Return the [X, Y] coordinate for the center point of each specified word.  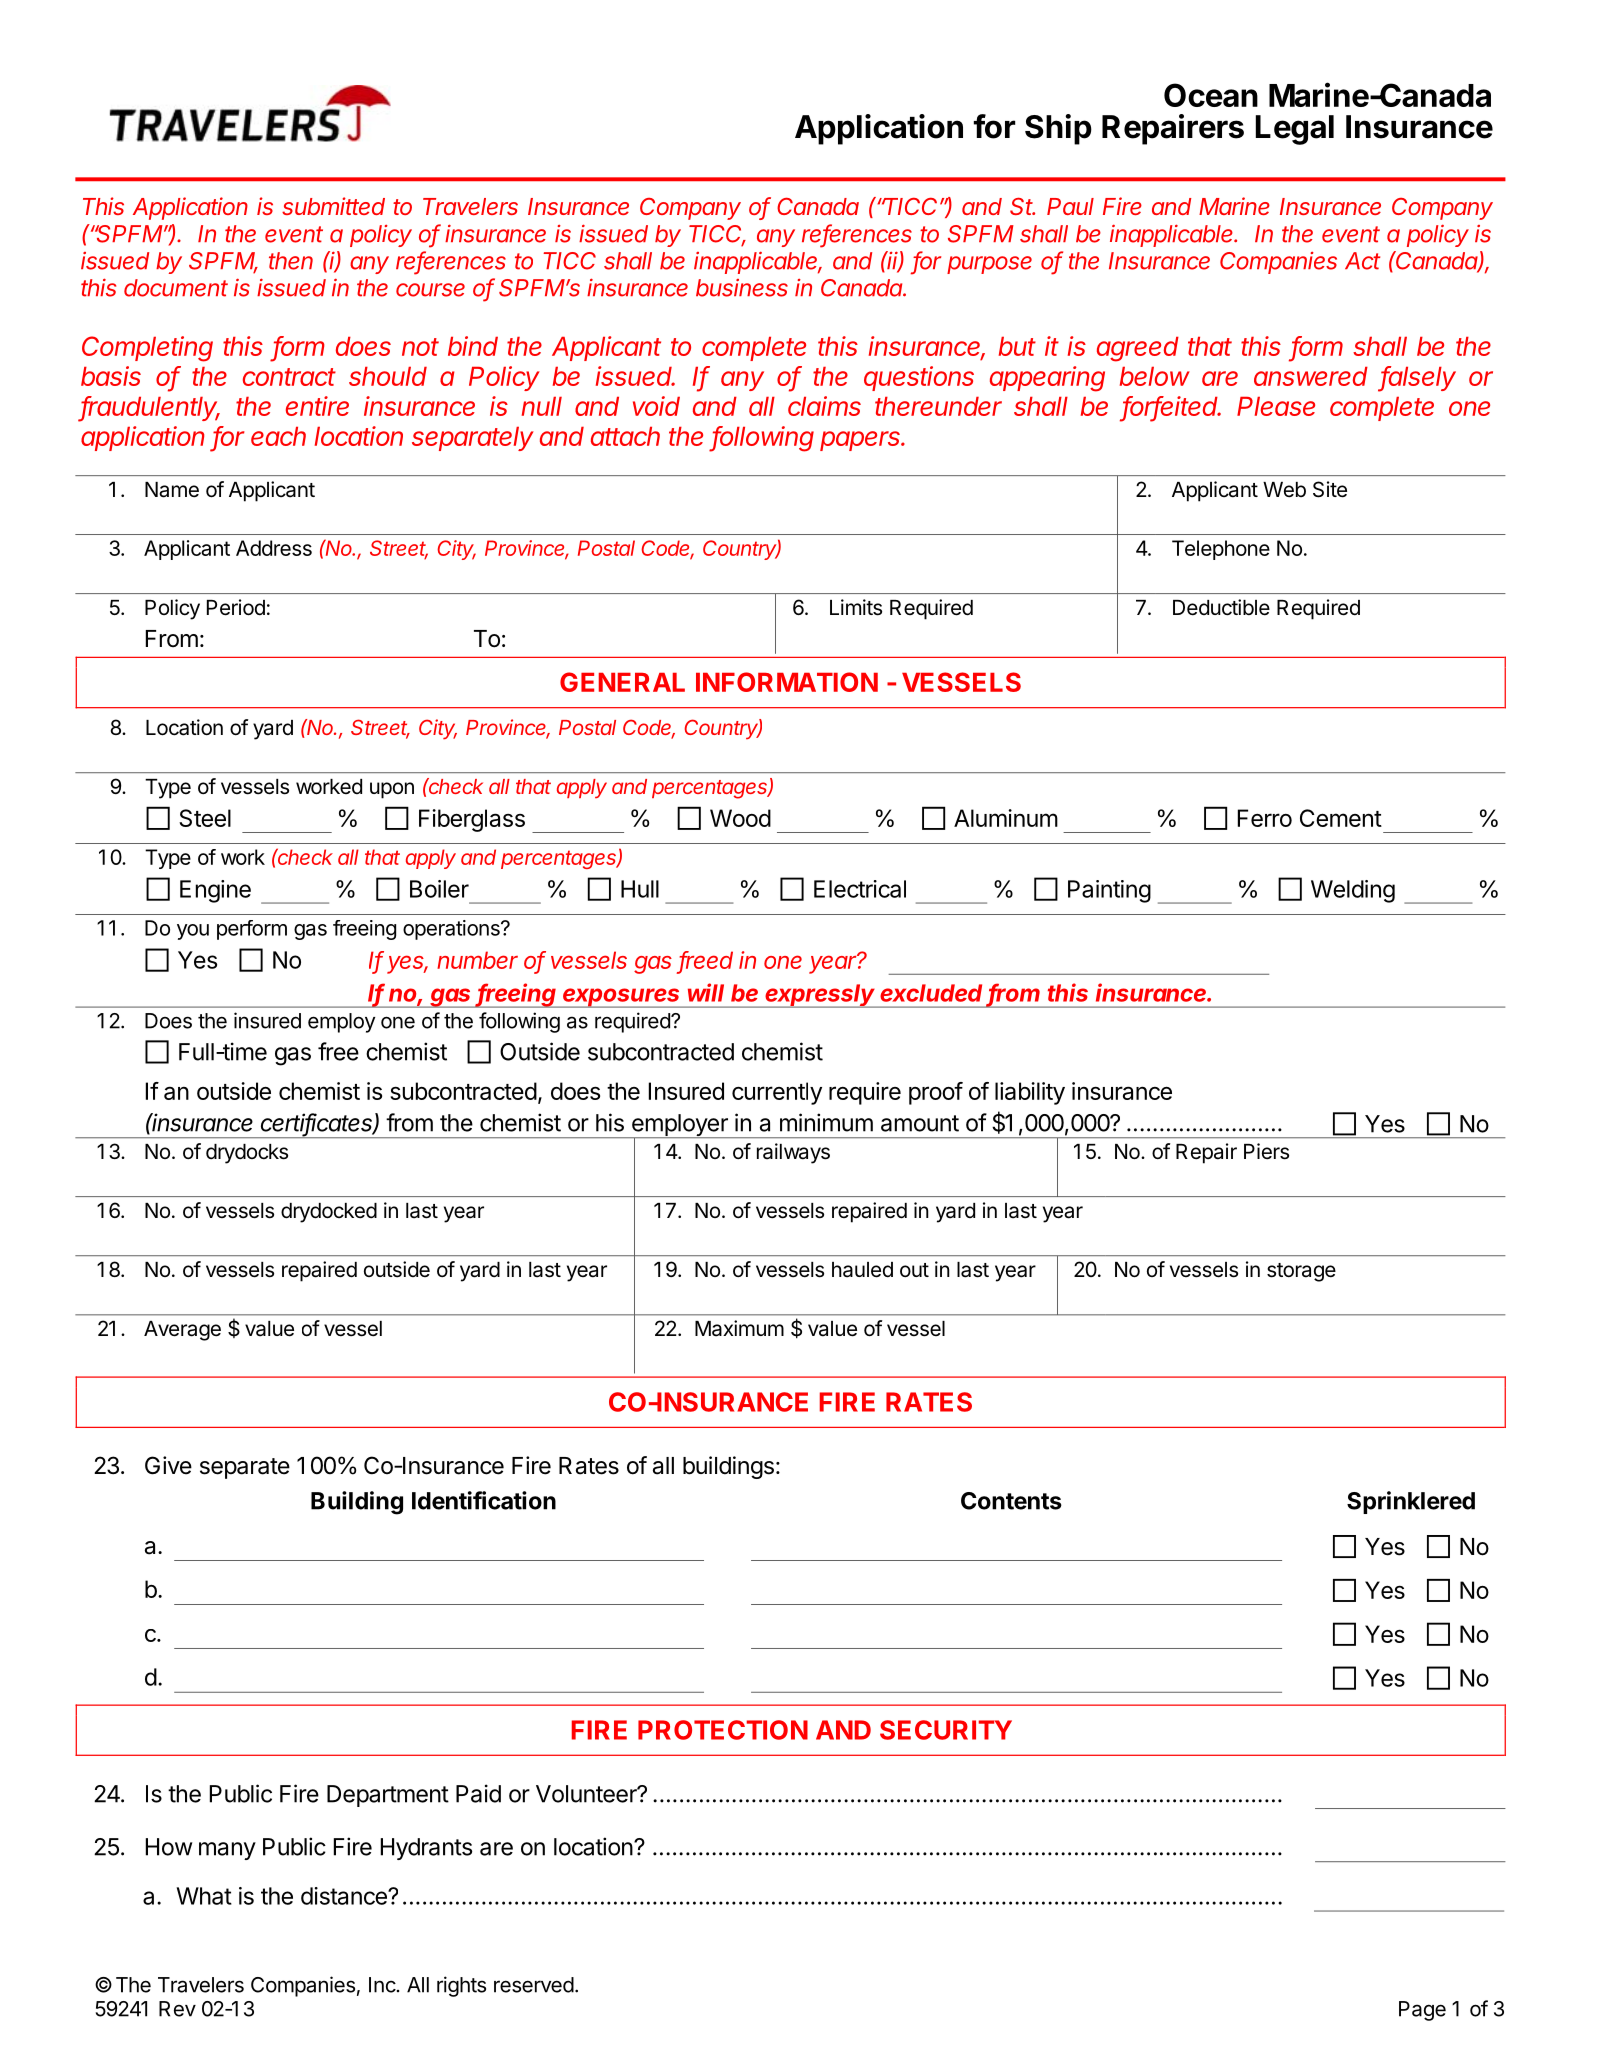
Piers [1266, 1151]
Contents [1011, 1501]
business [742, 288]
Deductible [1221, 607]
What [204, 1896]
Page [1422, 2011]
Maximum [739, 1328]
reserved [534, 1985]
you [193, 932]
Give [168, 1465]
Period [236, 607]
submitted [333, 206]
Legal [1295, 130]
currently [777, 1093]
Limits [856, 607]
